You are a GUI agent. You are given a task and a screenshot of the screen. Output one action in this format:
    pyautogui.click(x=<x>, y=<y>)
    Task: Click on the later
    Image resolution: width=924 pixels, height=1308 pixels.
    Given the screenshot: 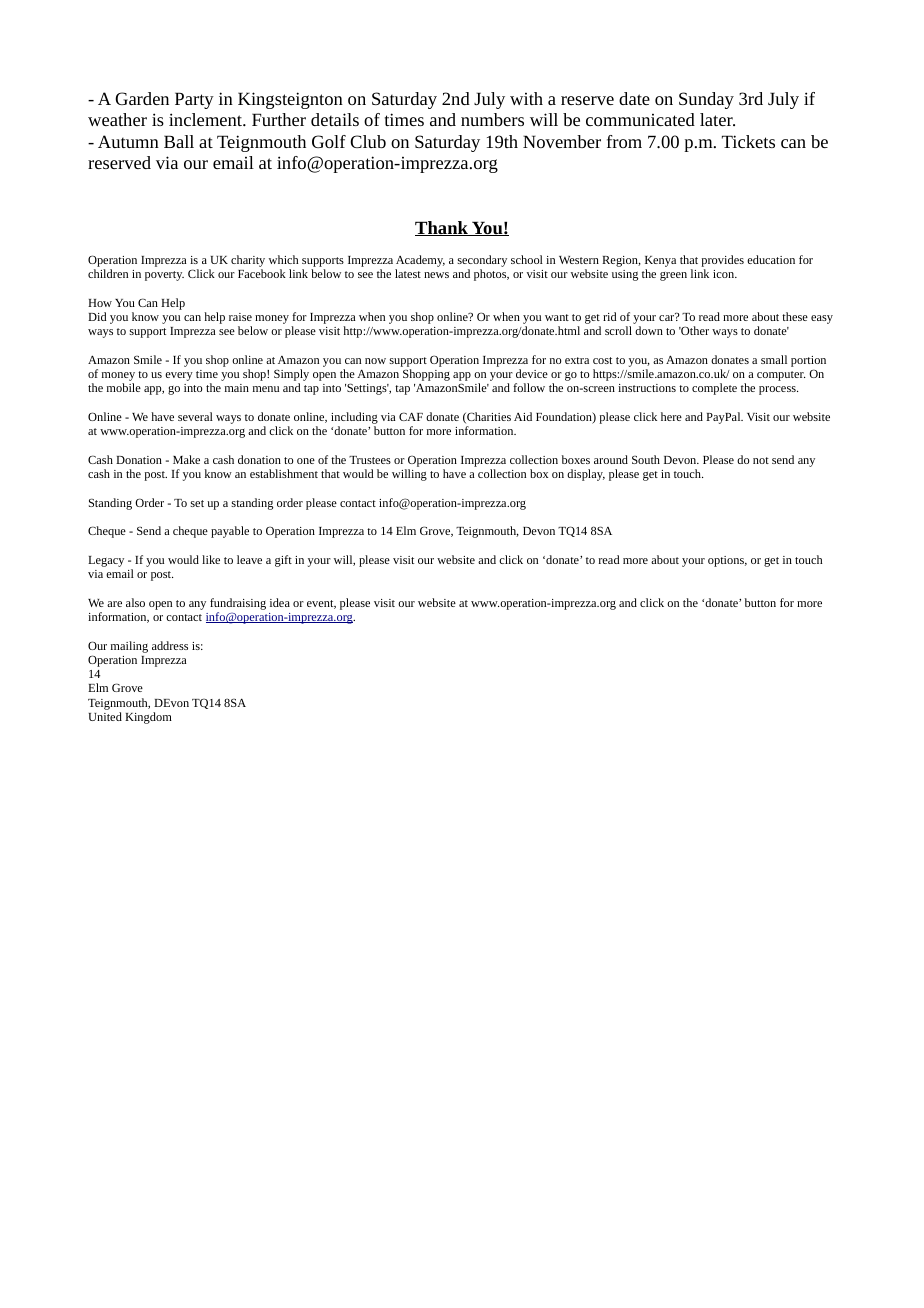 What is the action you would take?
    pyautogui.click(x=717, y=119)
